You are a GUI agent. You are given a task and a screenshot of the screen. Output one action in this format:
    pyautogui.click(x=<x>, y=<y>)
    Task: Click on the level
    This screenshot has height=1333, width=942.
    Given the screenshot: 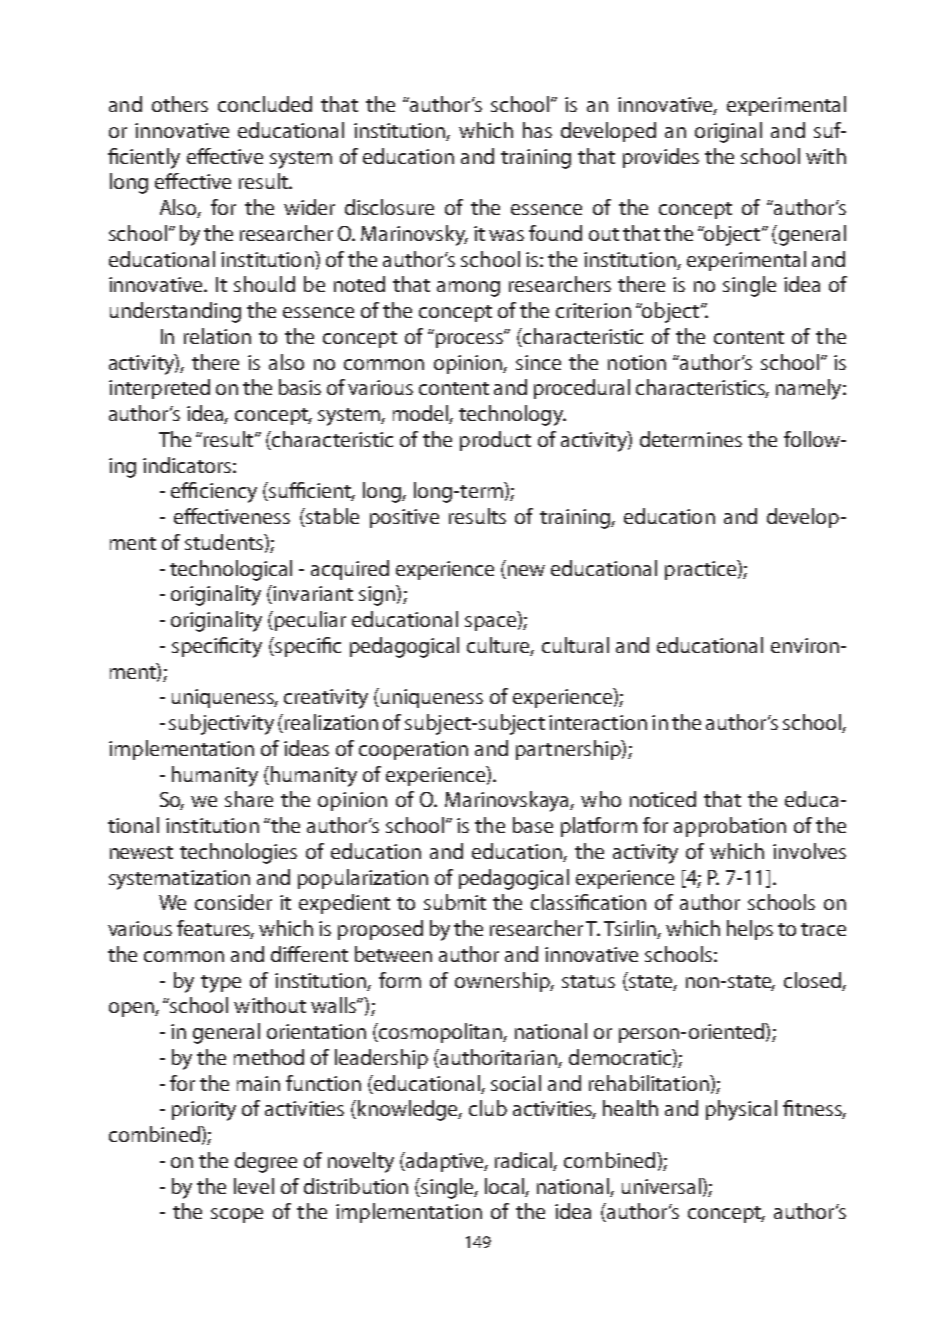 What is the action you would take?
    pyautogui.click(x=254, y=1186)
